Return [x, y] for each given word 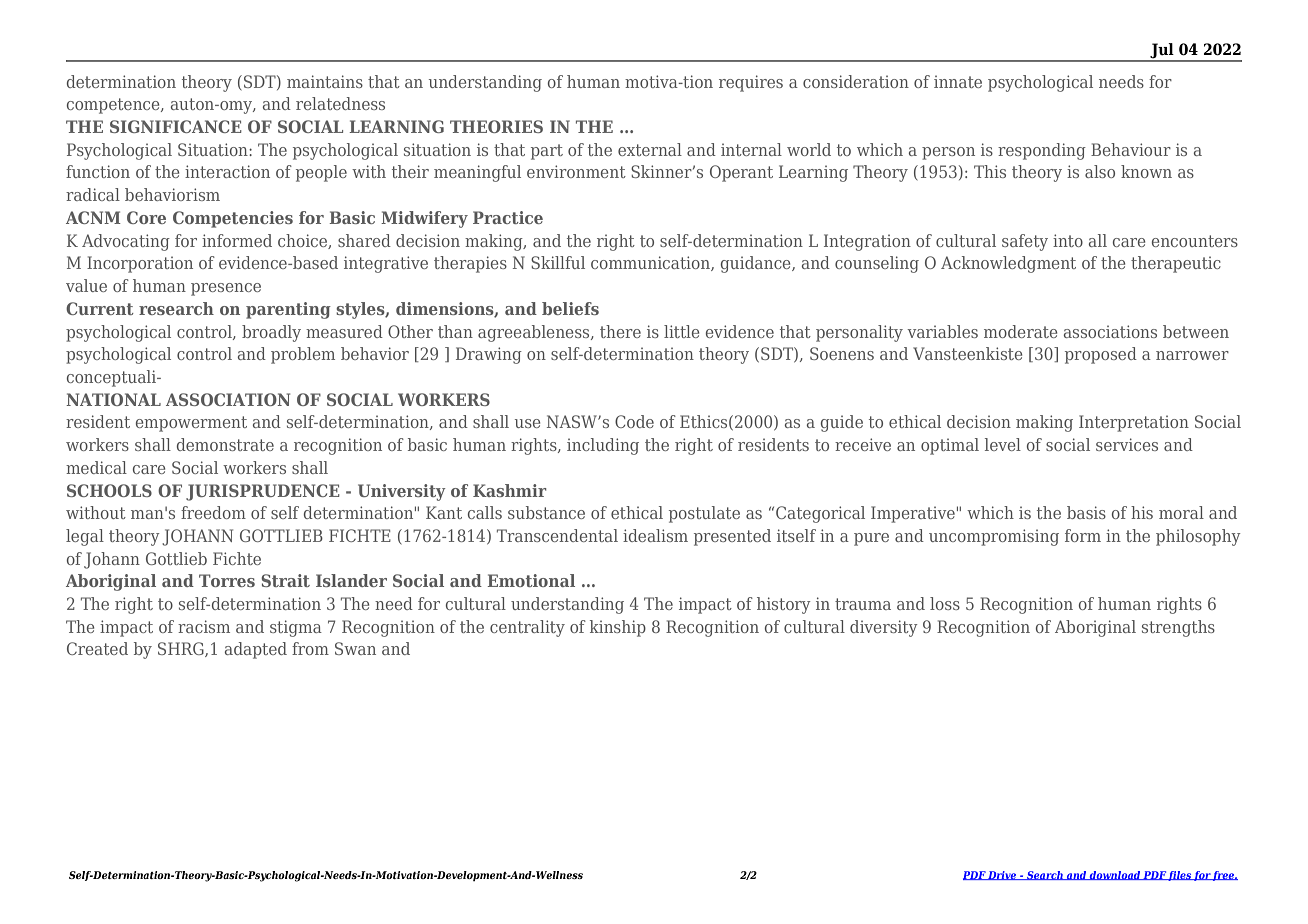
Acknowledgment [1008, 264]
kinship [618, 628]
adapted [256, 650]
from [310, 648]
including [603, 446]
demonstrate [225, 444]
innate [958, 81]
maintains [325, 81]
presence [226, 289]
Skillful [558, 262]
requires [751, 83]
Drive [1002, 875]
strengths [1178, 628]
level [1003, 444]
